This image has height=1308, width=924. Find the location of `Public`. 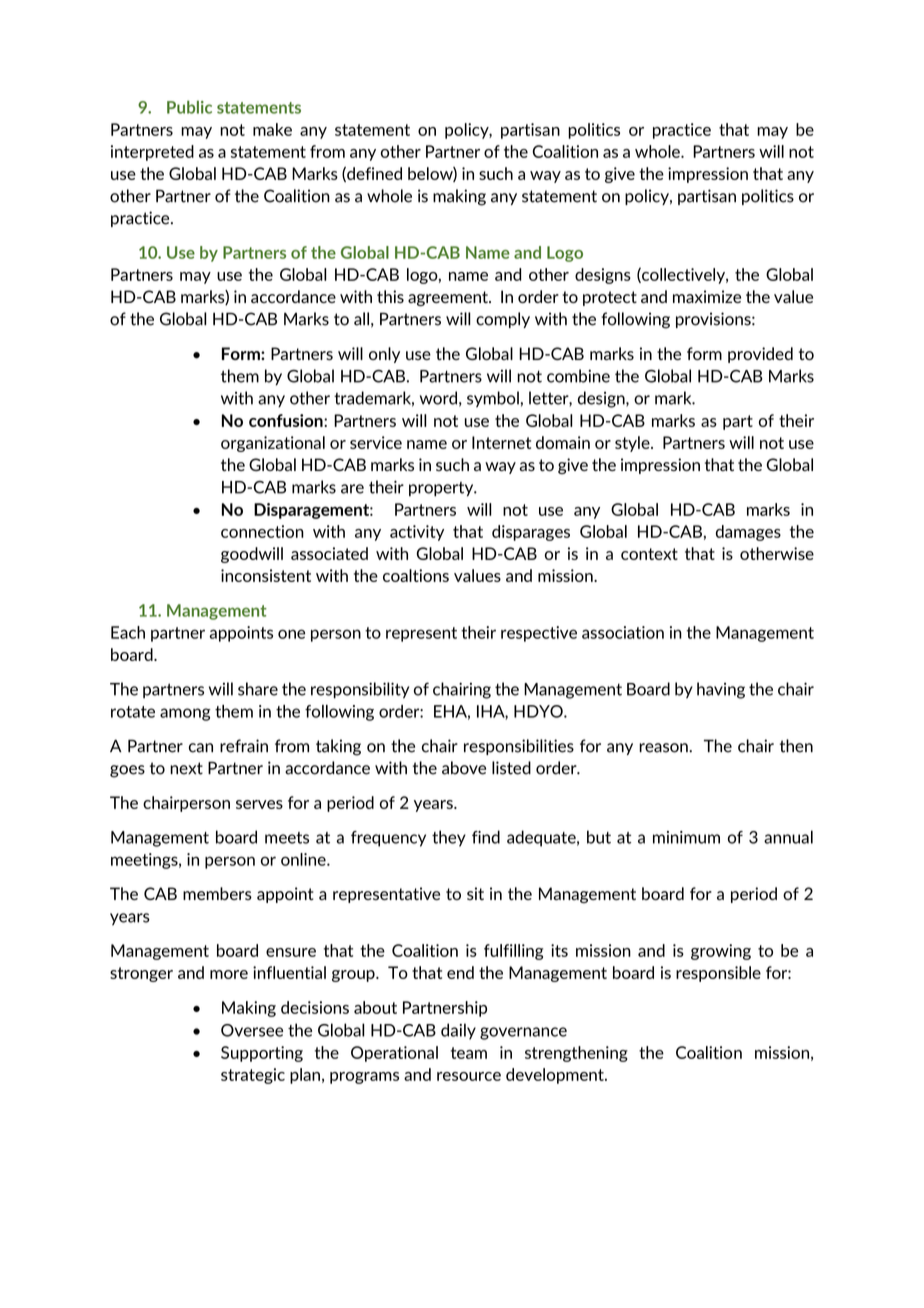

Public is located at coordinates (189, 107).
